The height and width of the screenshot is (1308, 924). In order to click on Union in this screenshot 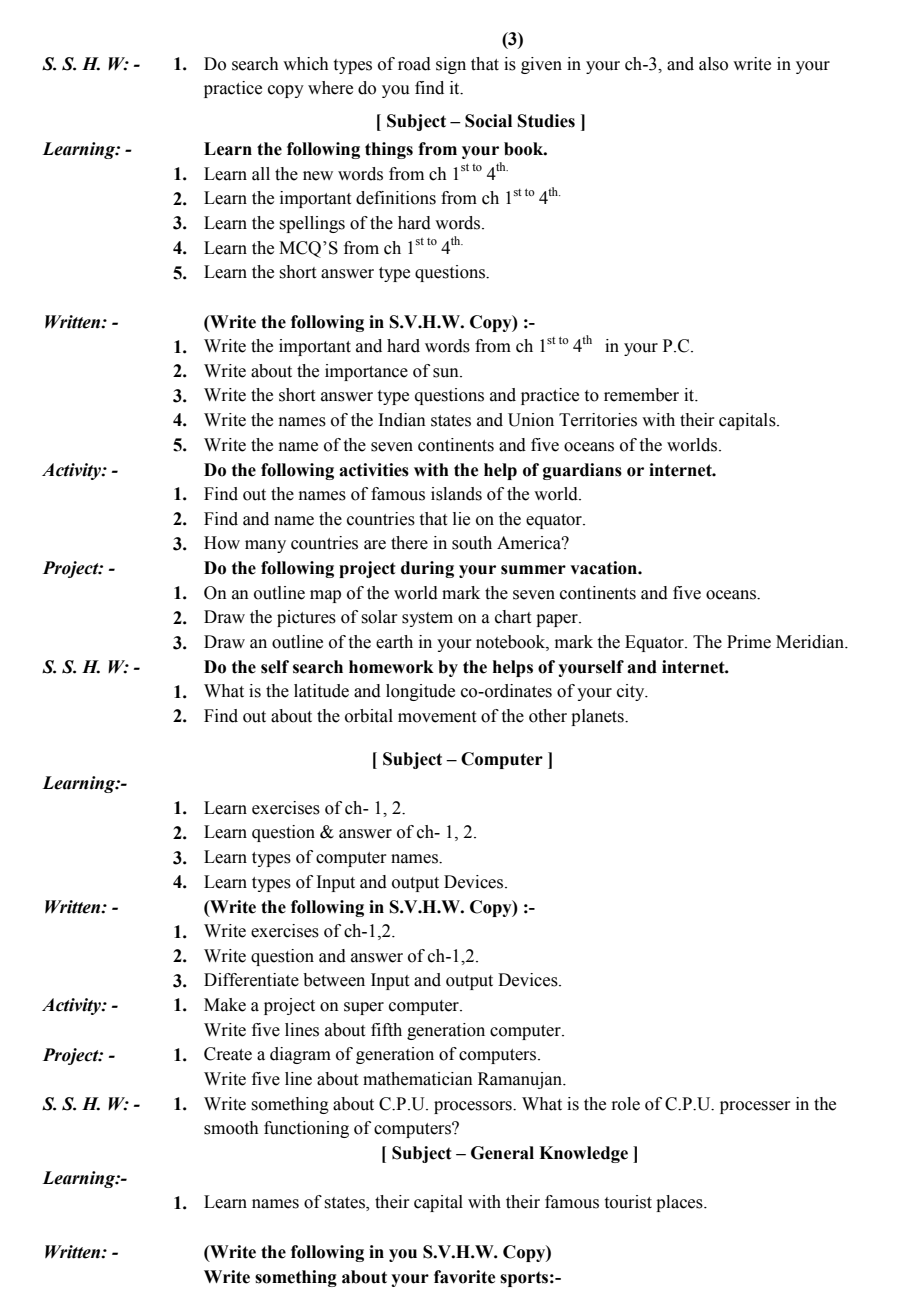, I will do `click(531, 420)`.
